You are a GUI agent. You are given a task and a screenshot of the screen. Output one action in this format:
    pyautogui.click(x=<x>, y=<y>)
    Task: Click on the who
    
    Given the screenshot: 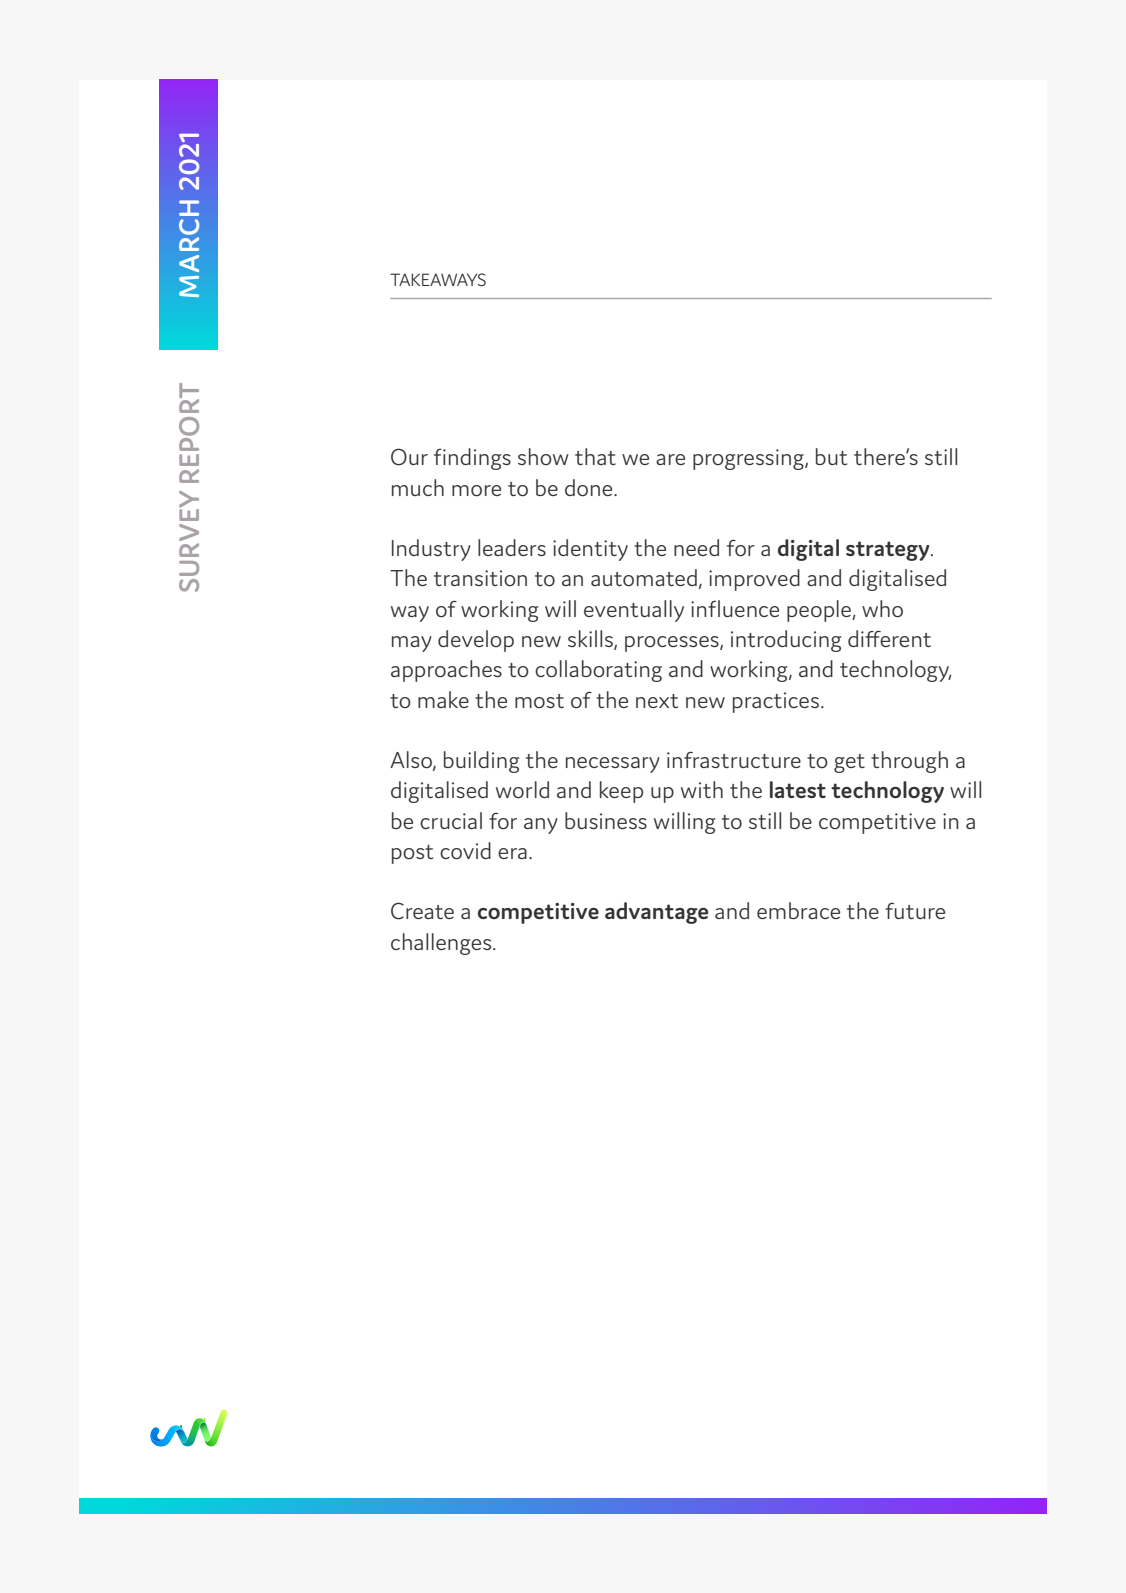 What is the action you would take?
    pyautogui.click(x=882, y=609)
